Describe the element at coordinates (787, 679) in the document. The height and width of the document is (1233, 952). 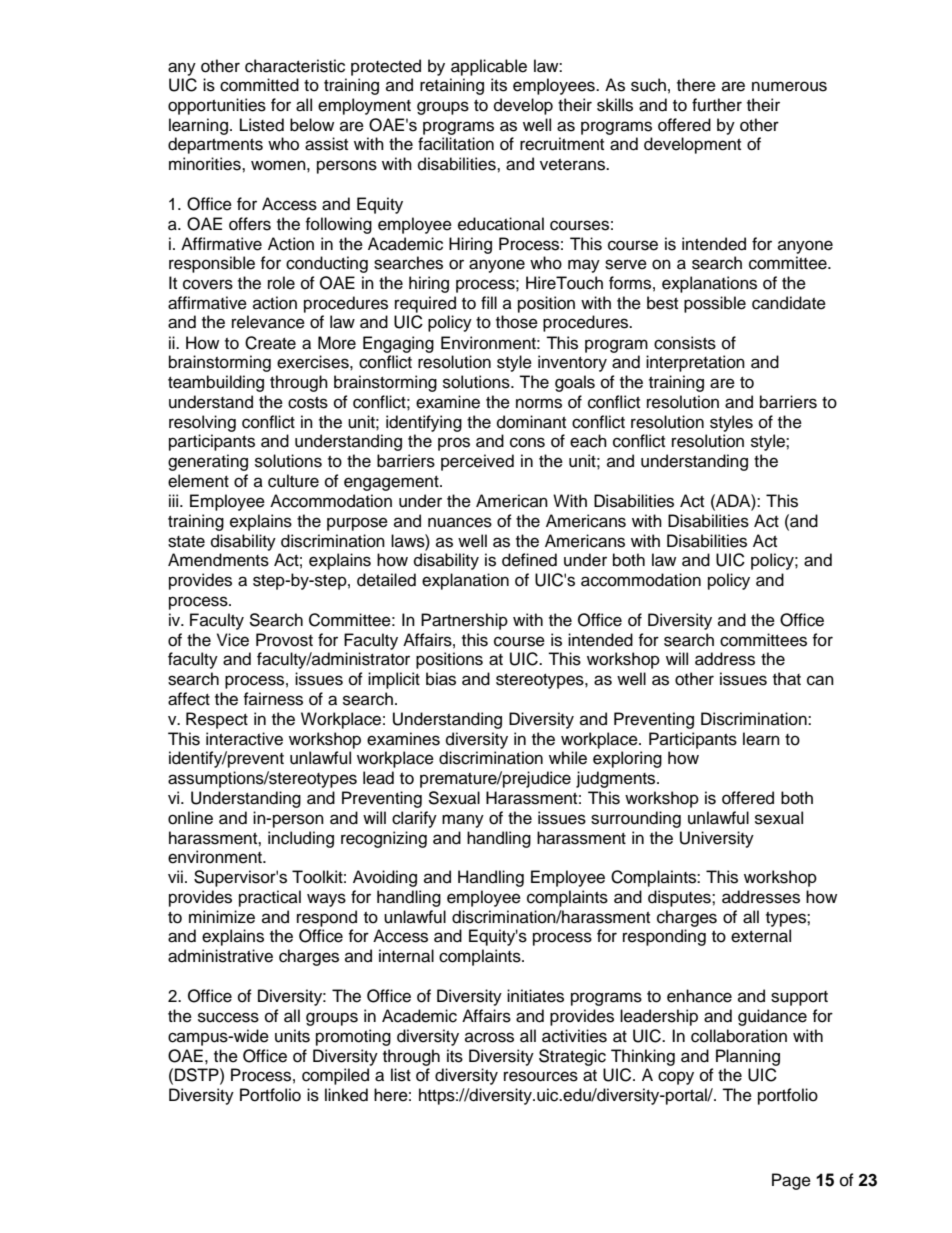
I see `that` at that location.
